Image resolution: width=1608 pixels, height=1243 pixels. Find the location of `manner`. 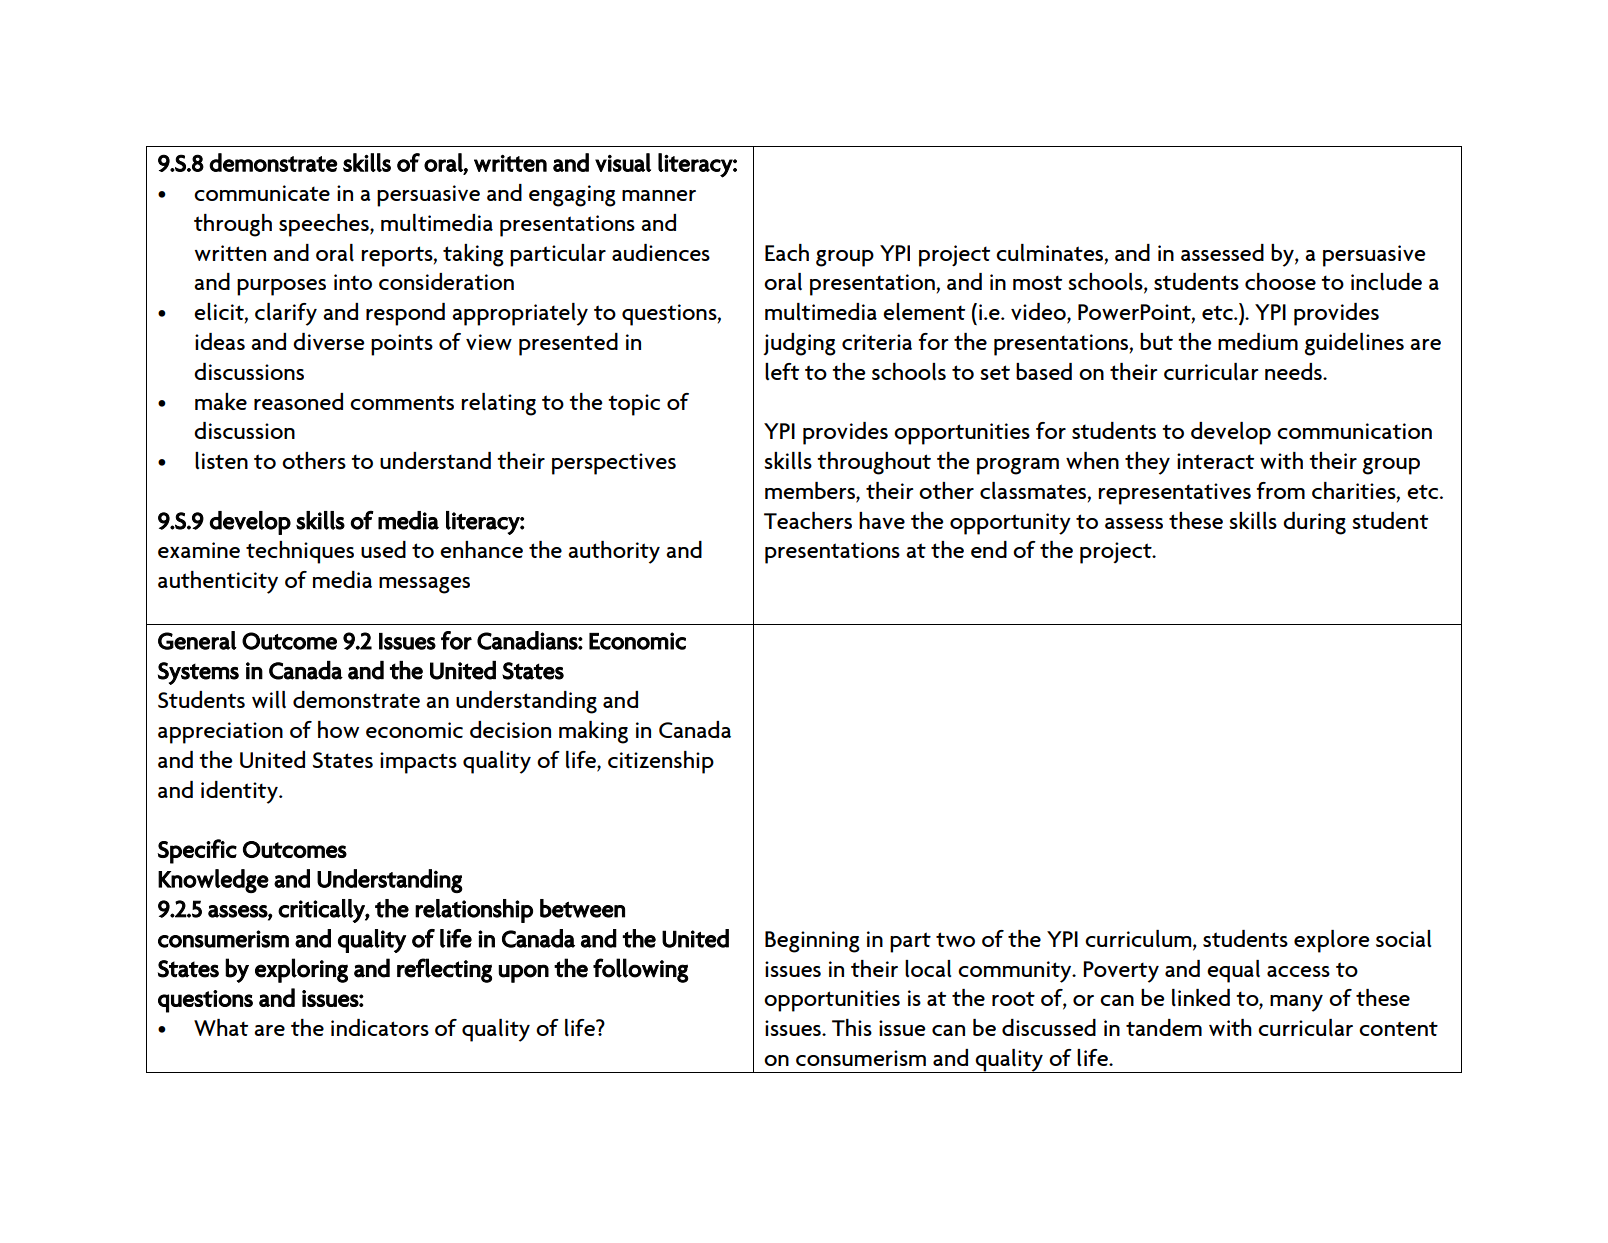

manner is located at coordinates (659, 195).
